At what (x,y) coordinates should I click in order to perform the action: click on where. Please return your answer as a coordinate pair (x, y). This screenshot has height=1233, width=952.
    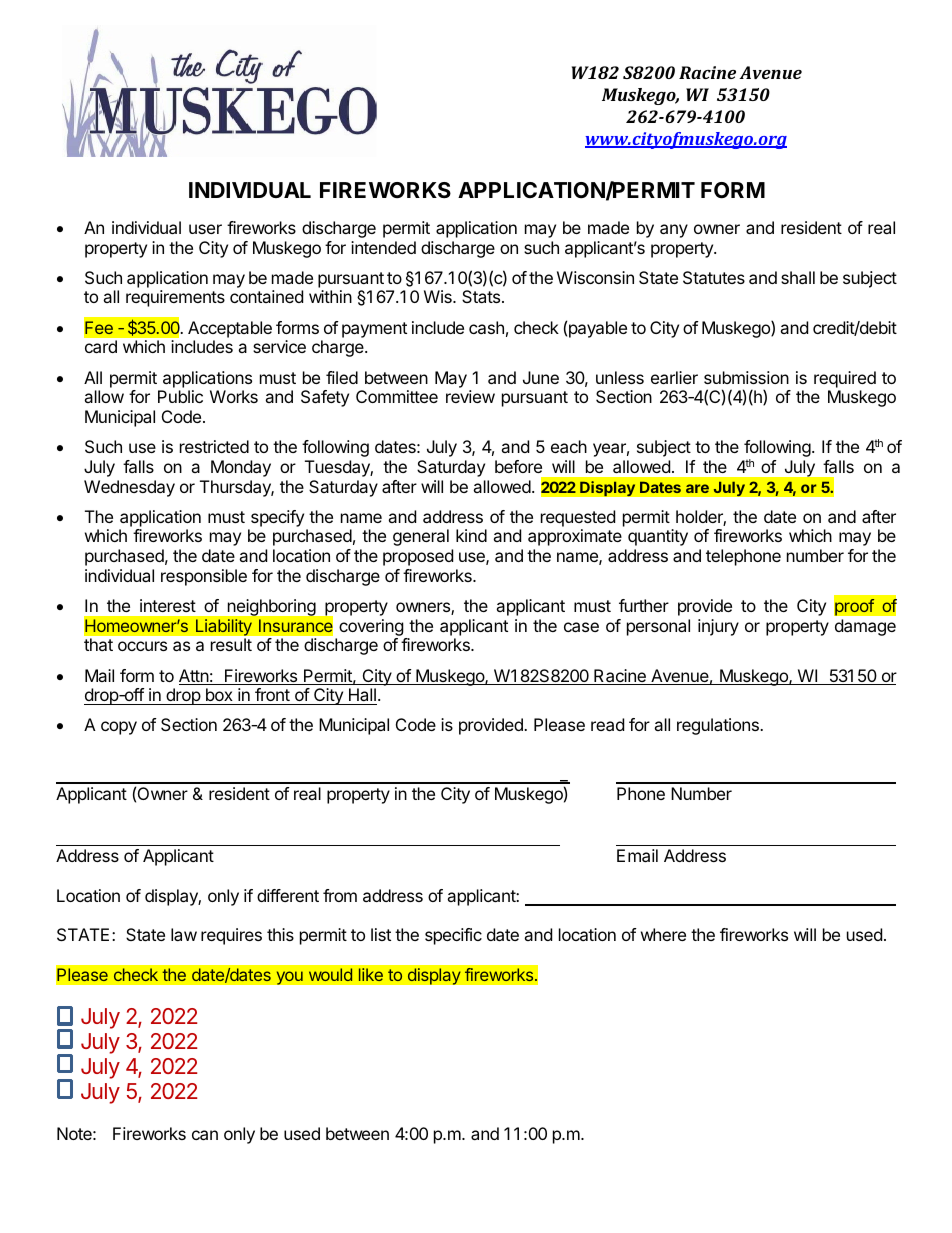
    Looking at the image, I should click on (663, 934).
